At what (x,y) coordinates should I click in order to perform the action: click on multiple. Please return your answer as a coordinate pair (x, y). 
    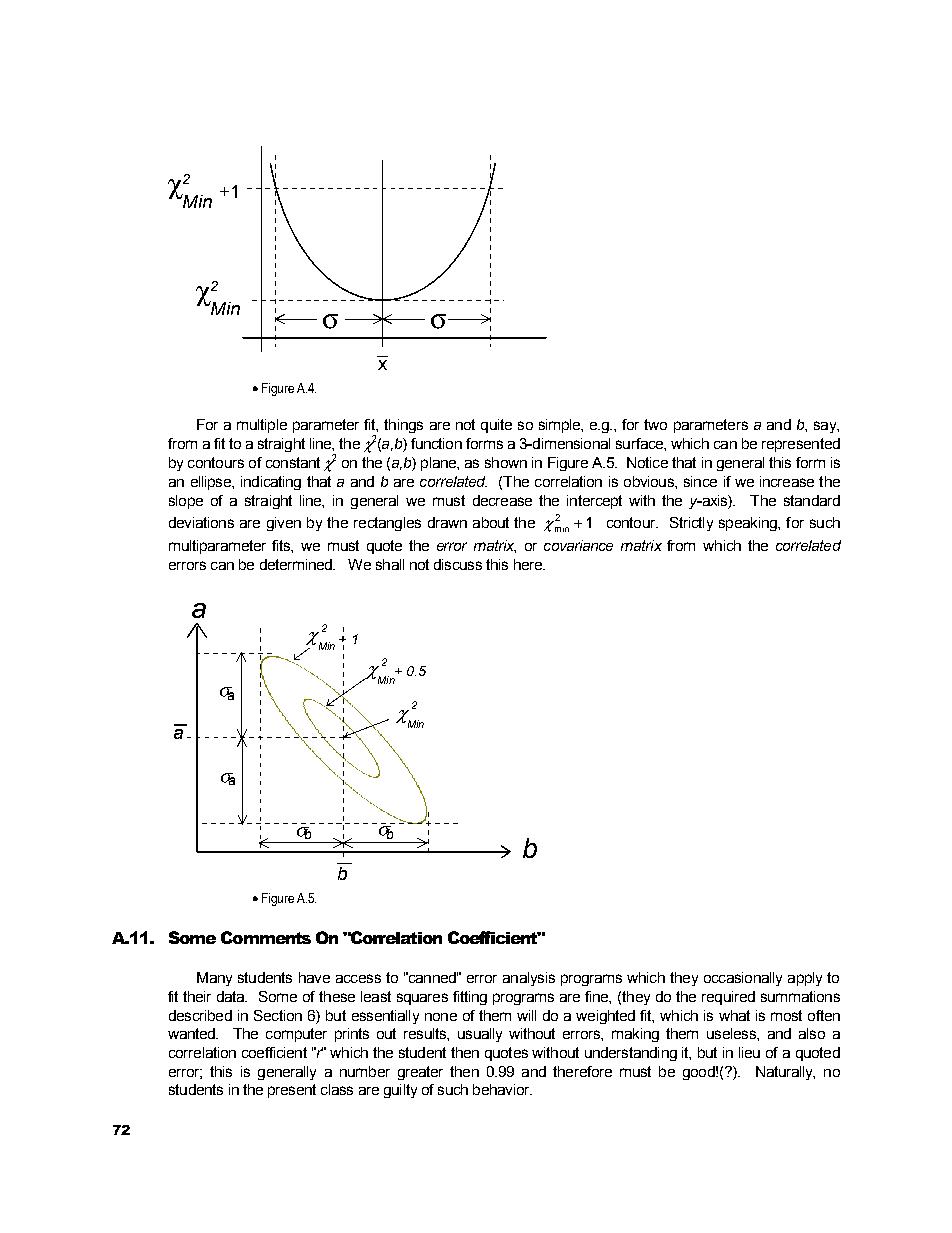
    Looking at the image, I should click on (262, 426).
